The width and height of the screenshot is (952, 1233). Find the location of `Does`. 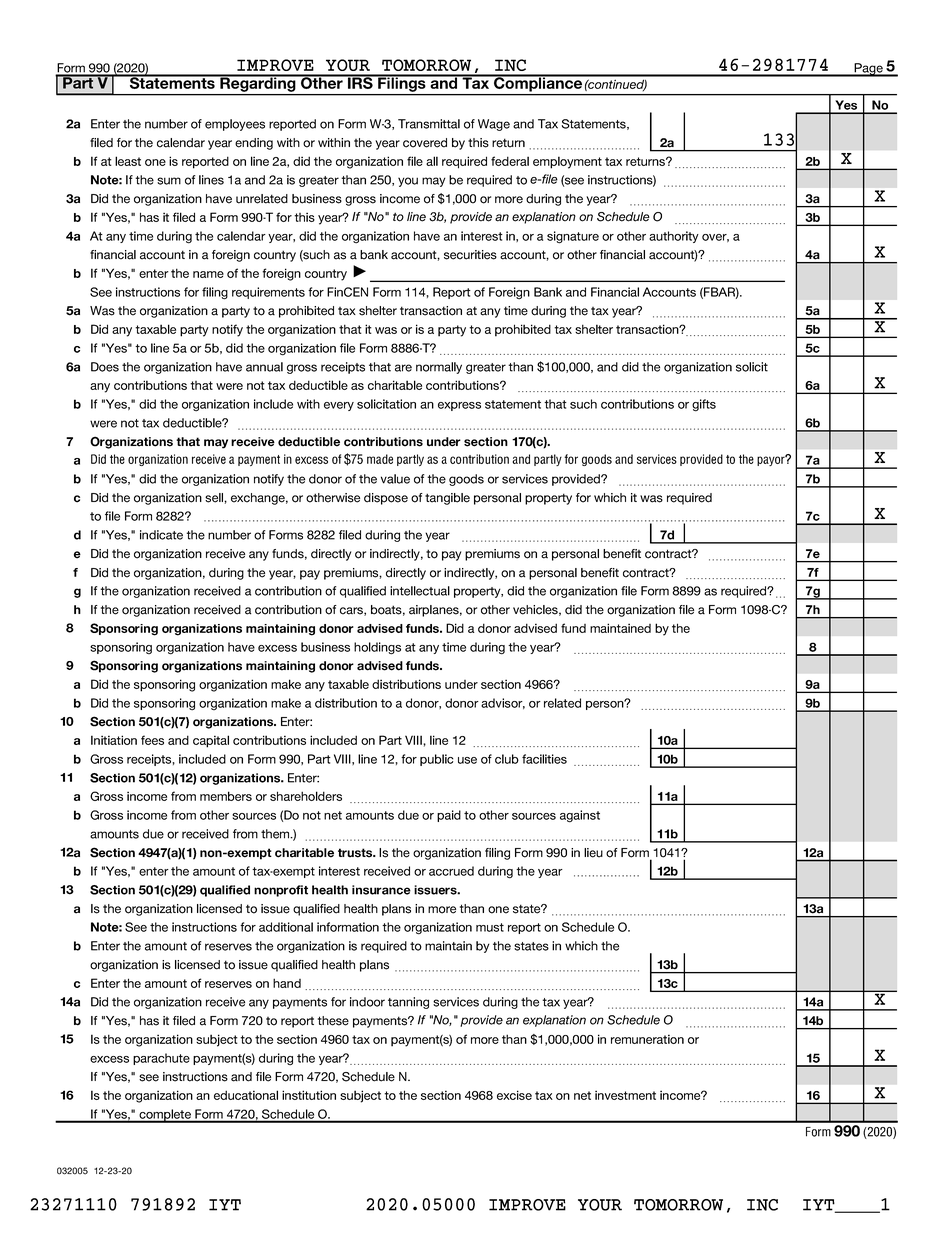

Does is located at coordinates (105, 367).
